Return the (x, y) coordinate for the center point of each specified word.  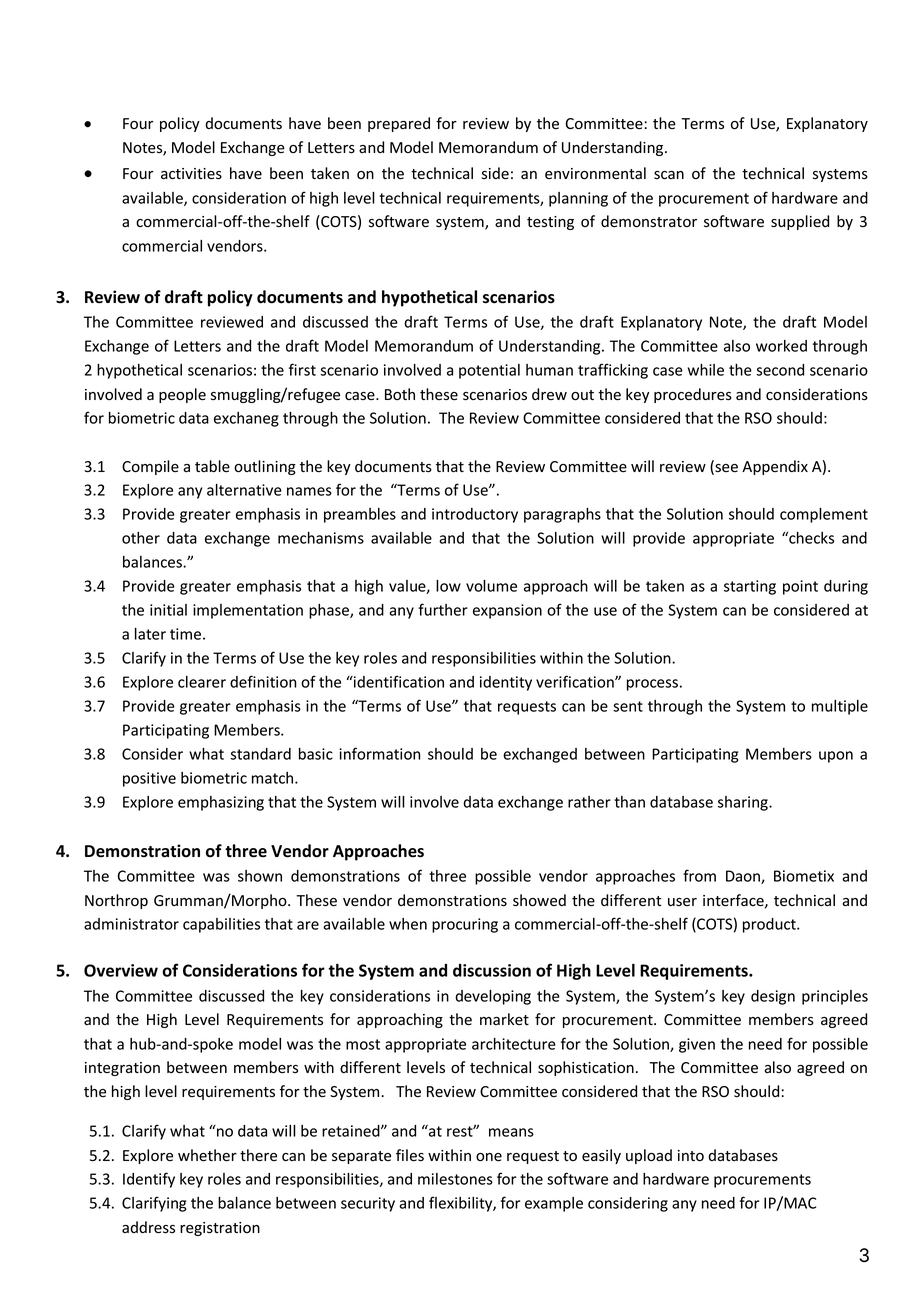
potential (489, 371)
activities (191, 174)
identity (506, 683)
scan (669, 175)
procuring (465, 925)
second (780, 370)
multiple (840, 707)
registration (220, 1229)
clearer (202, 682)
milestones (455, 1179)
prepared (399, 124)
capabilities (221, 925)
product (770, 925)
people (182, 395)
